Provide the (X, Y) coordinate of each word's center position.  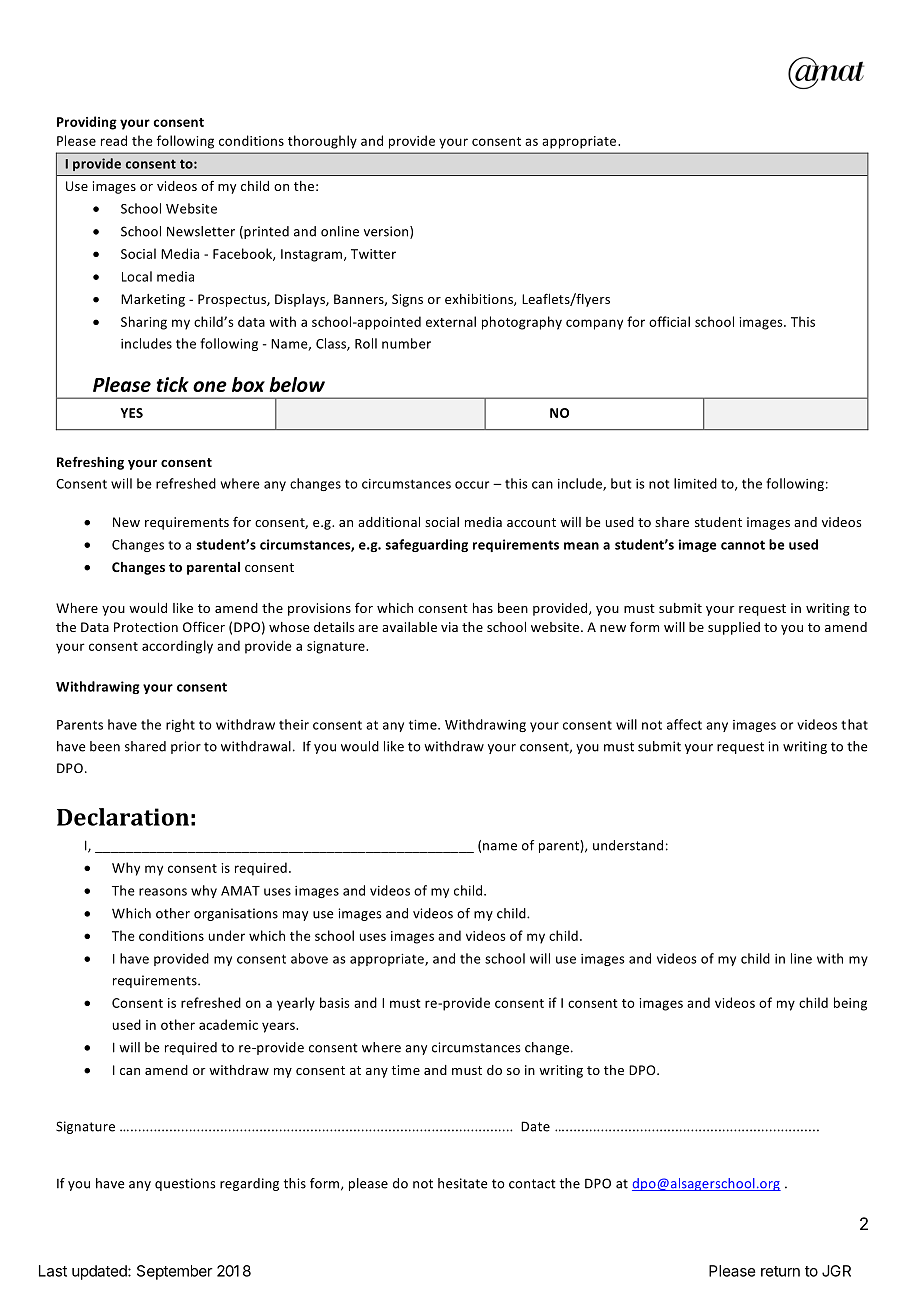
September (175, 1272)
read (114, 140)
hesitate (462, 1183)
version (387, 232)
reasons (163, 892)
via (449, 627)
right (180, 725)
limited (695, 483)
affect (684, 724)
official (669, 321)
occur (472, 485)
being (850, 1004)
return (780, 1271)
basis (335, 1002)
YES (131, 413)
